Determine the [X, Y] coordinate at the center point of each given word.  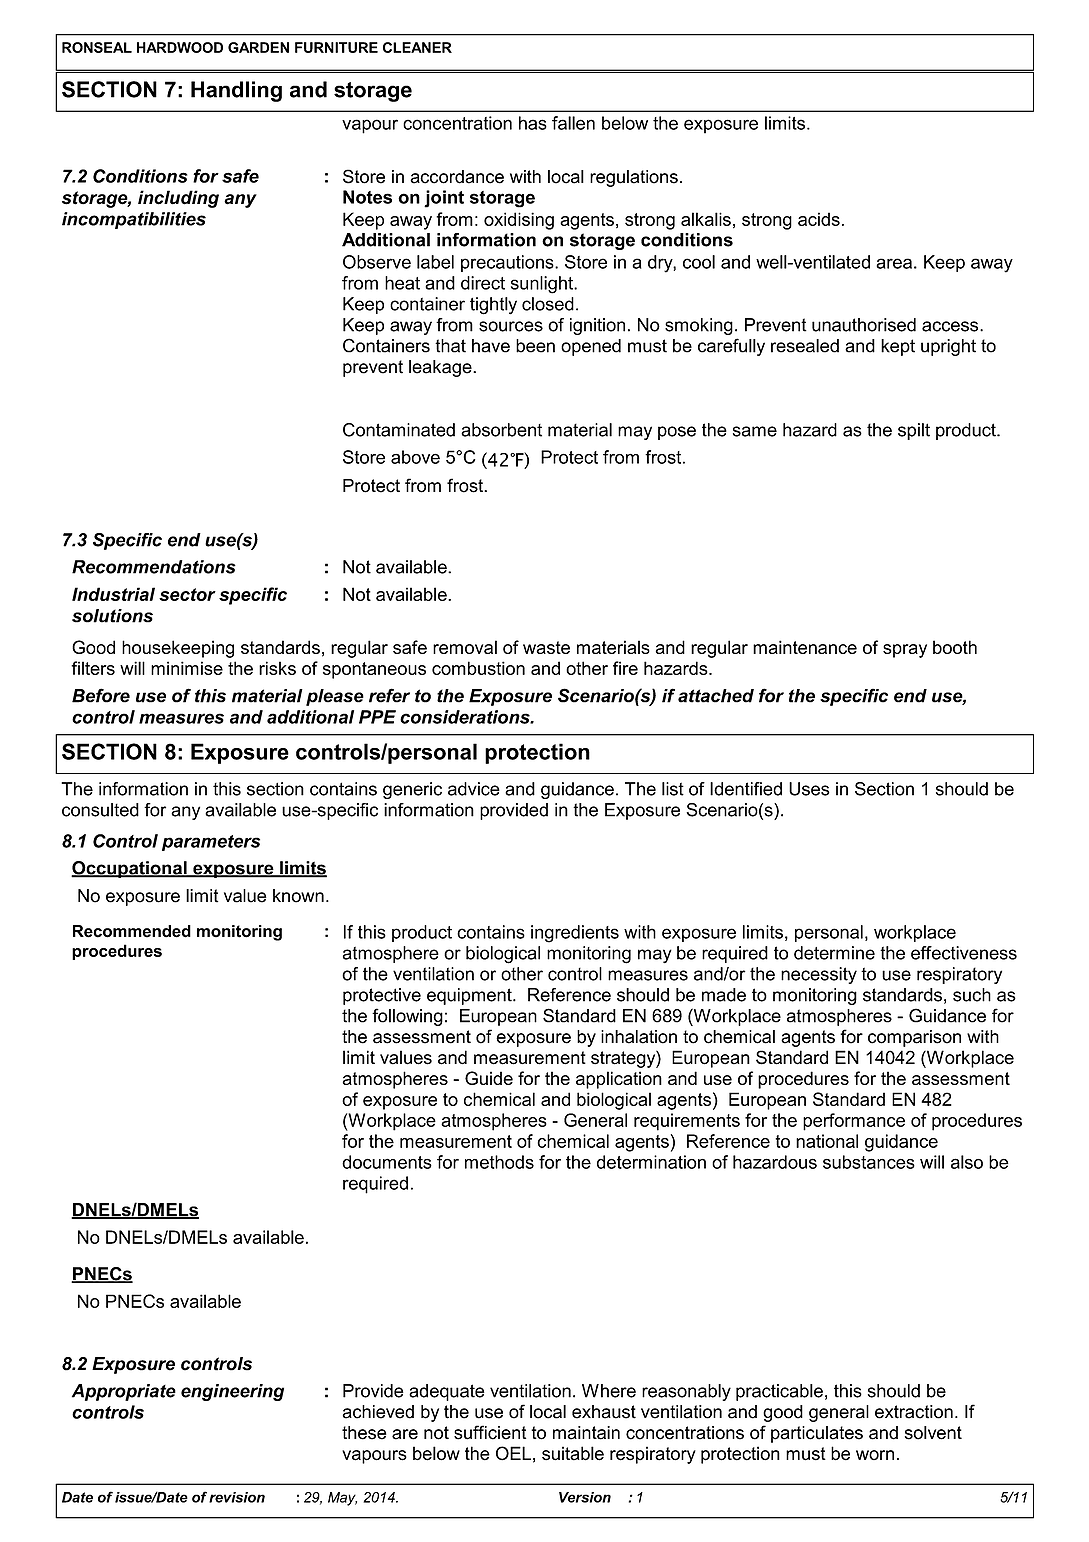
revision [237, 1497]
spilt [914, 431]
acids [819, 219]
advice [474, 789]
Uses [809, 789]
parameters [211, 843]
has [533, 123]
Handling [236, 91]
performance [854, 1122]
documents [387, 1162]
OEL [513, 1453]
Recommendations [154, 567]
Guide [489, 1078]
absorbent [501, 430]
